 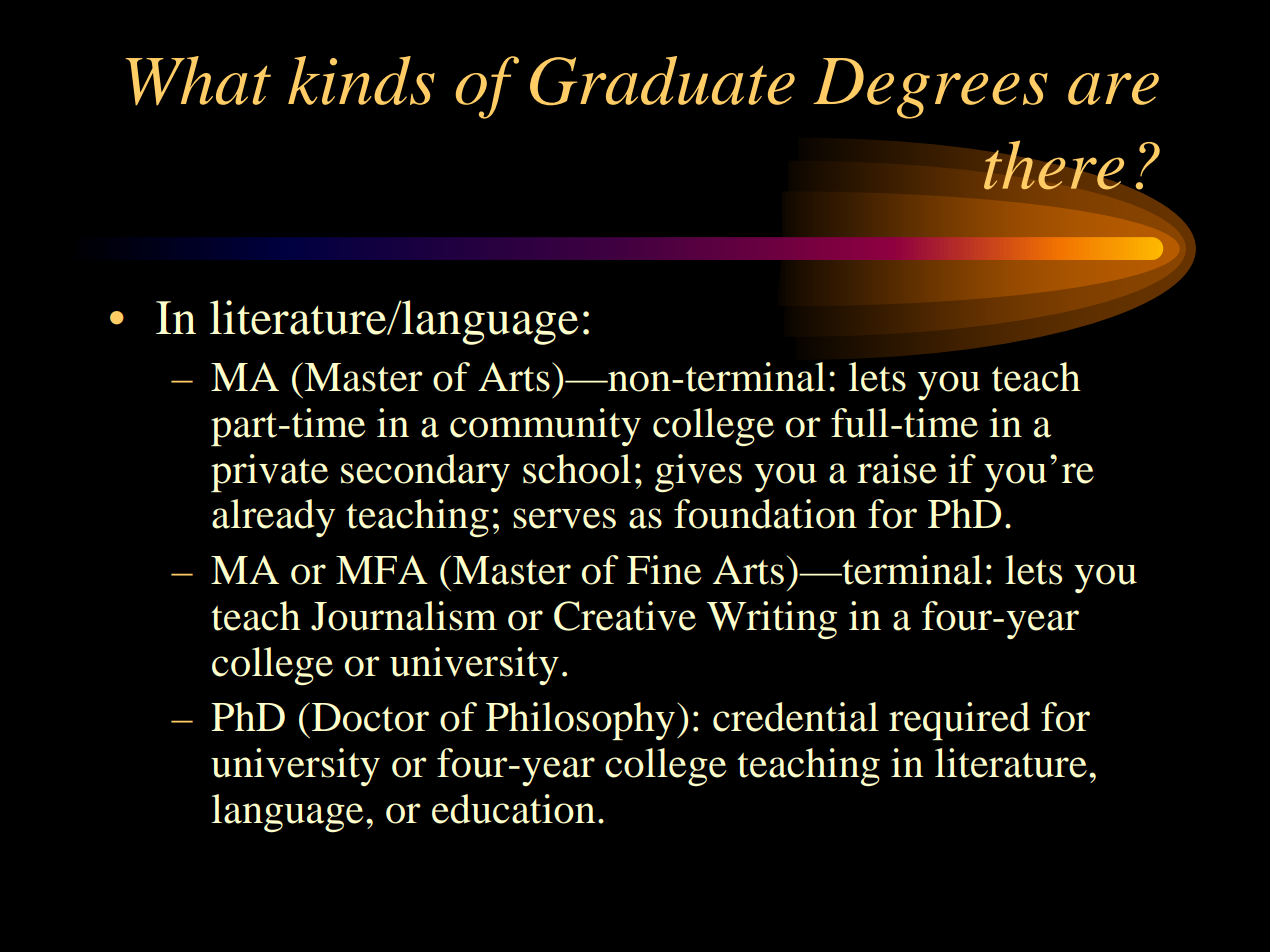 I want to click on Degrees, so click(x=930, y=88).
